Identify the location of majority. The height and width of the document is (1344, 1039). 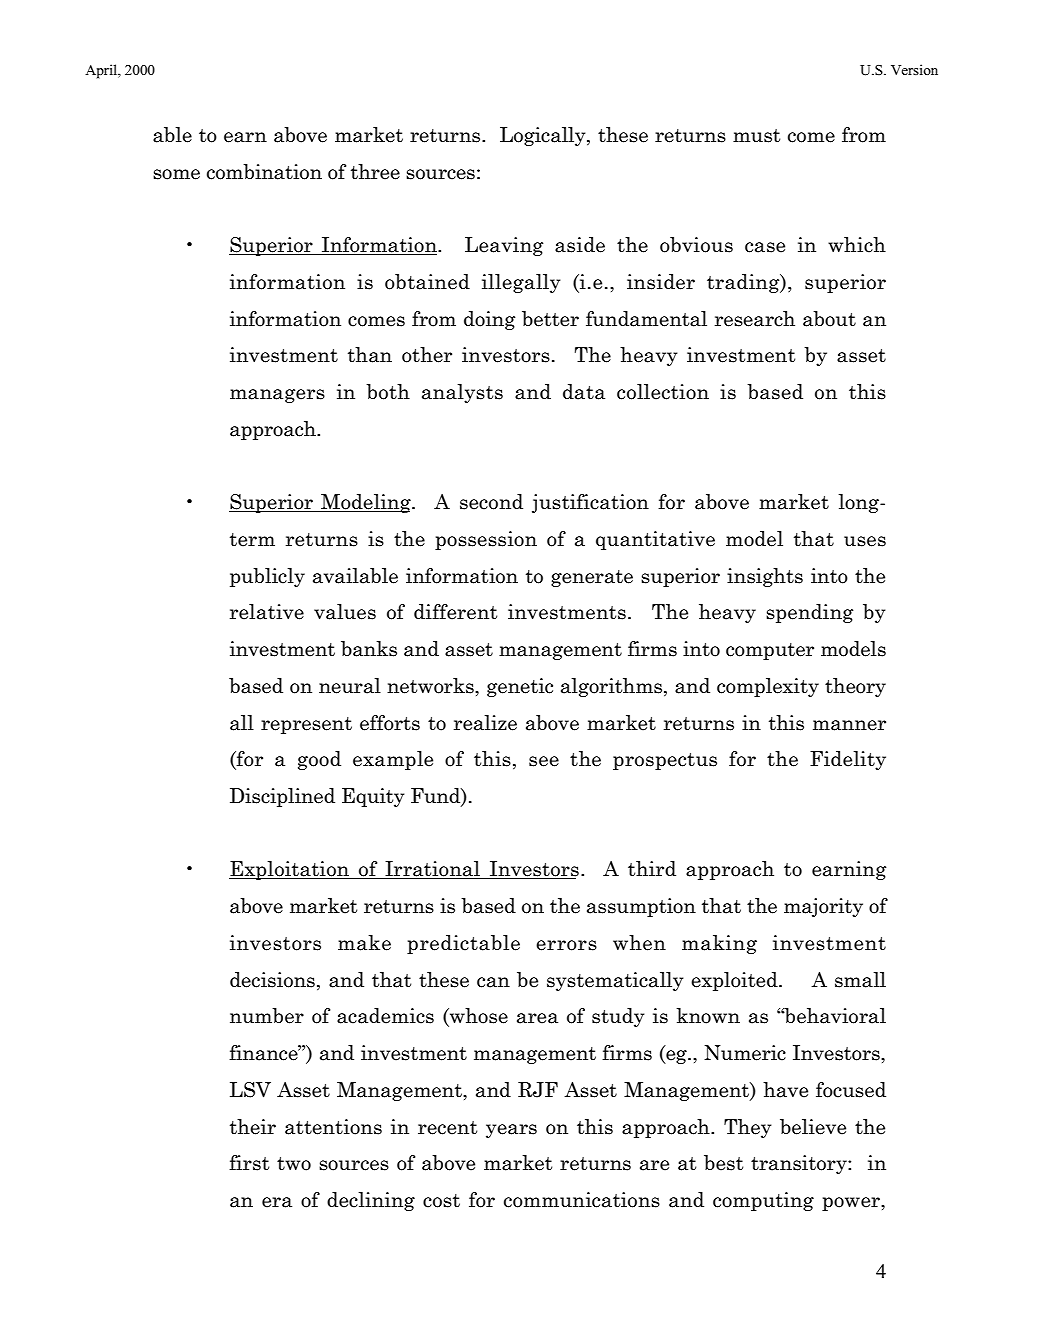
(823, 907).
